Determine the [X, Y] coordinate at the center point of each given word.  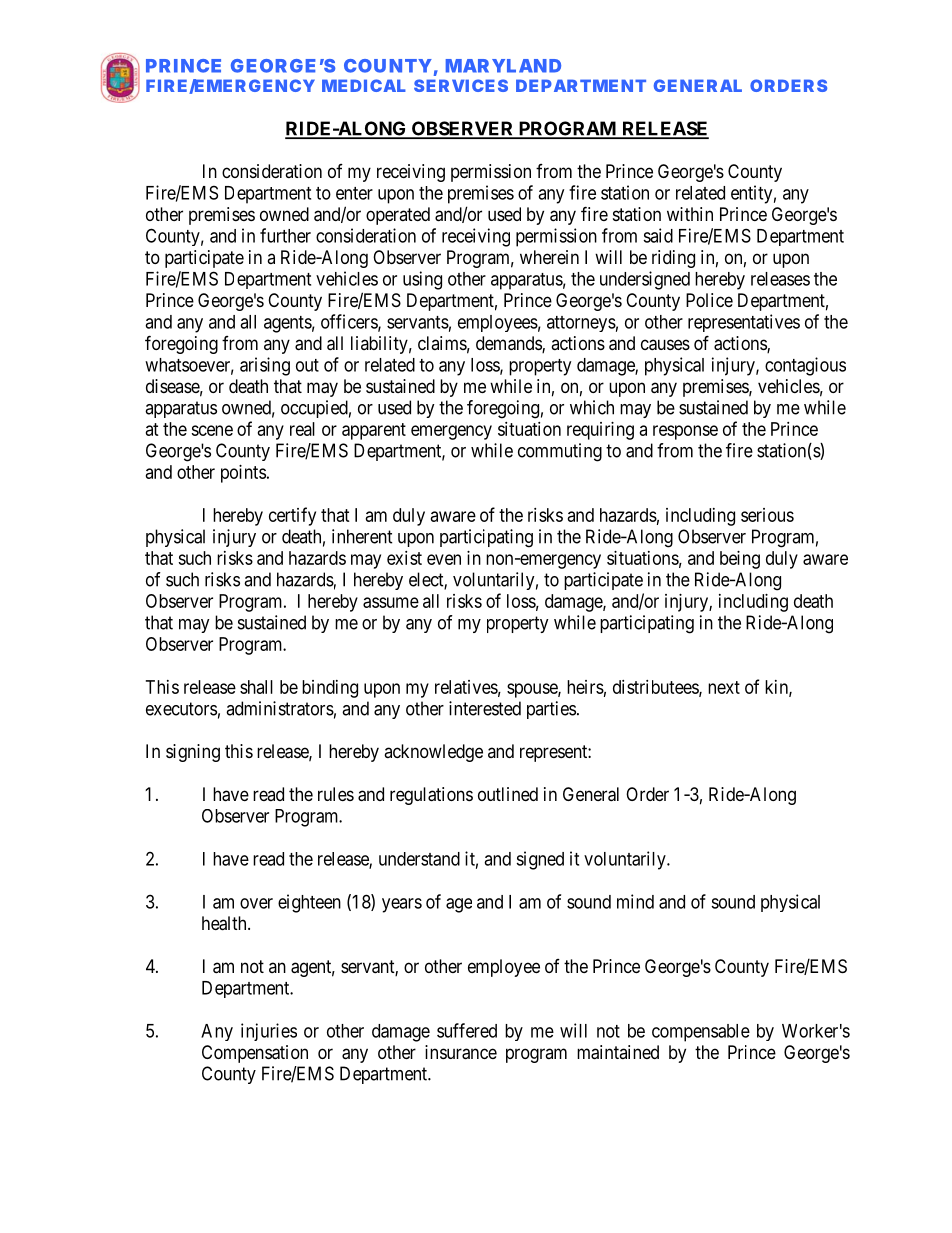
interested [485, 708]
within [690, 214]
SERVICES [461, 85]
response [685, 432]
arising [265, 366]
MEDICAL [364, 85]
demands [509, 344]
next [724, 687]
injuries [269, 1032]
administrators [280, 708]
